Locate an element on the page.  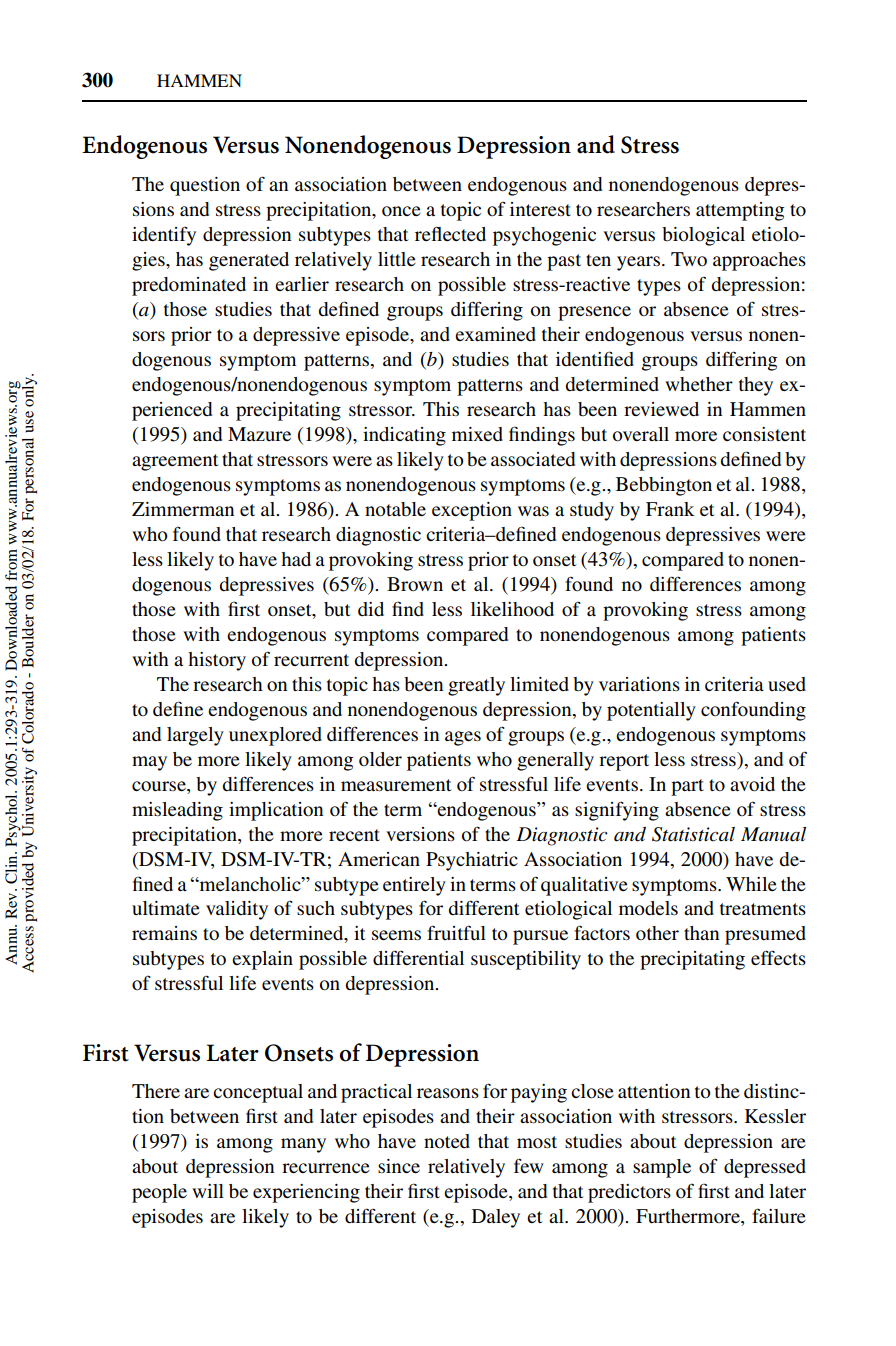
fruitful is located at coordinates (456, 932).
